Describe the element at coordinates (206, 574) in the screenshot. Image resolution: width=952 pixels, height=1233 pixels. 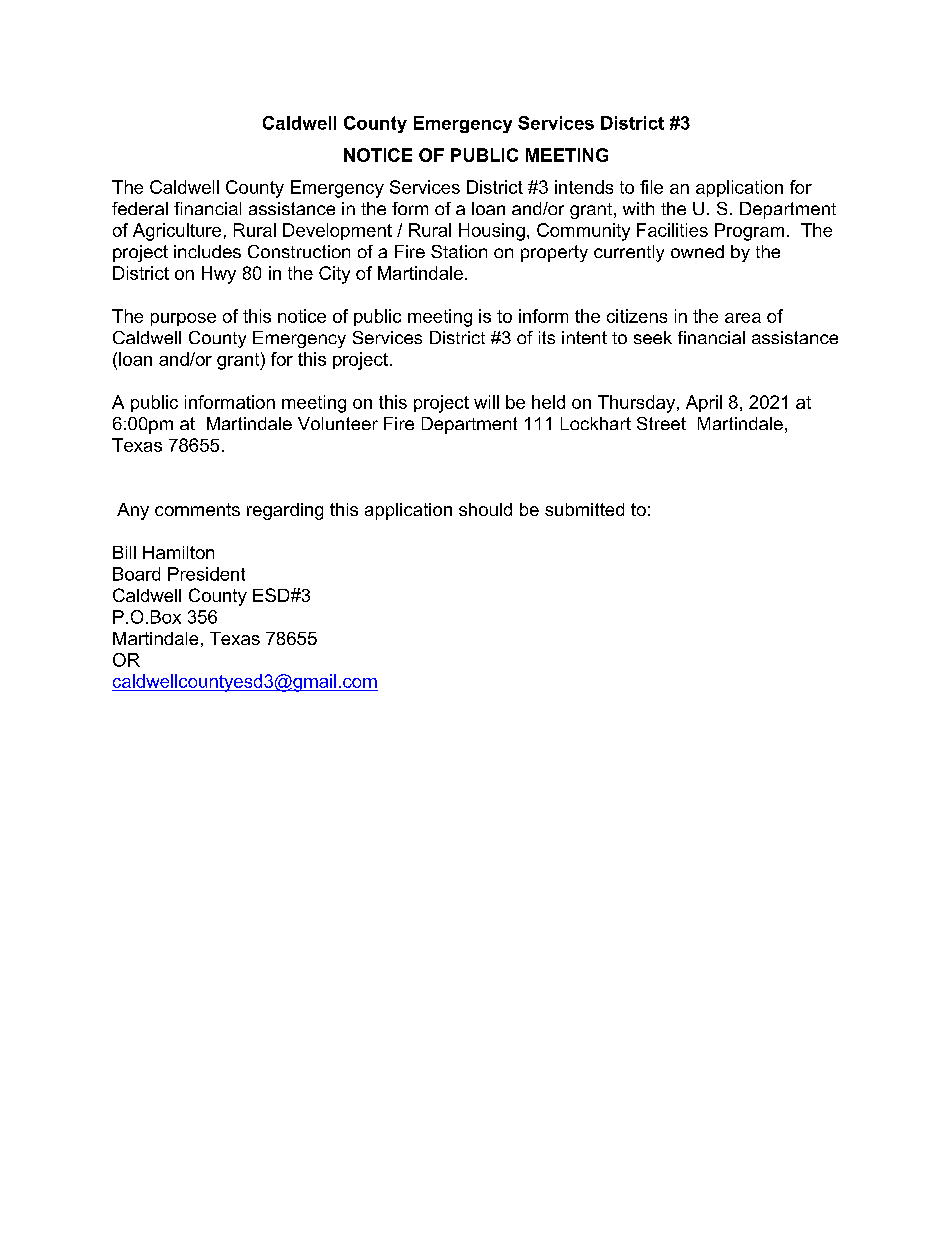
I see `President` at that location.
